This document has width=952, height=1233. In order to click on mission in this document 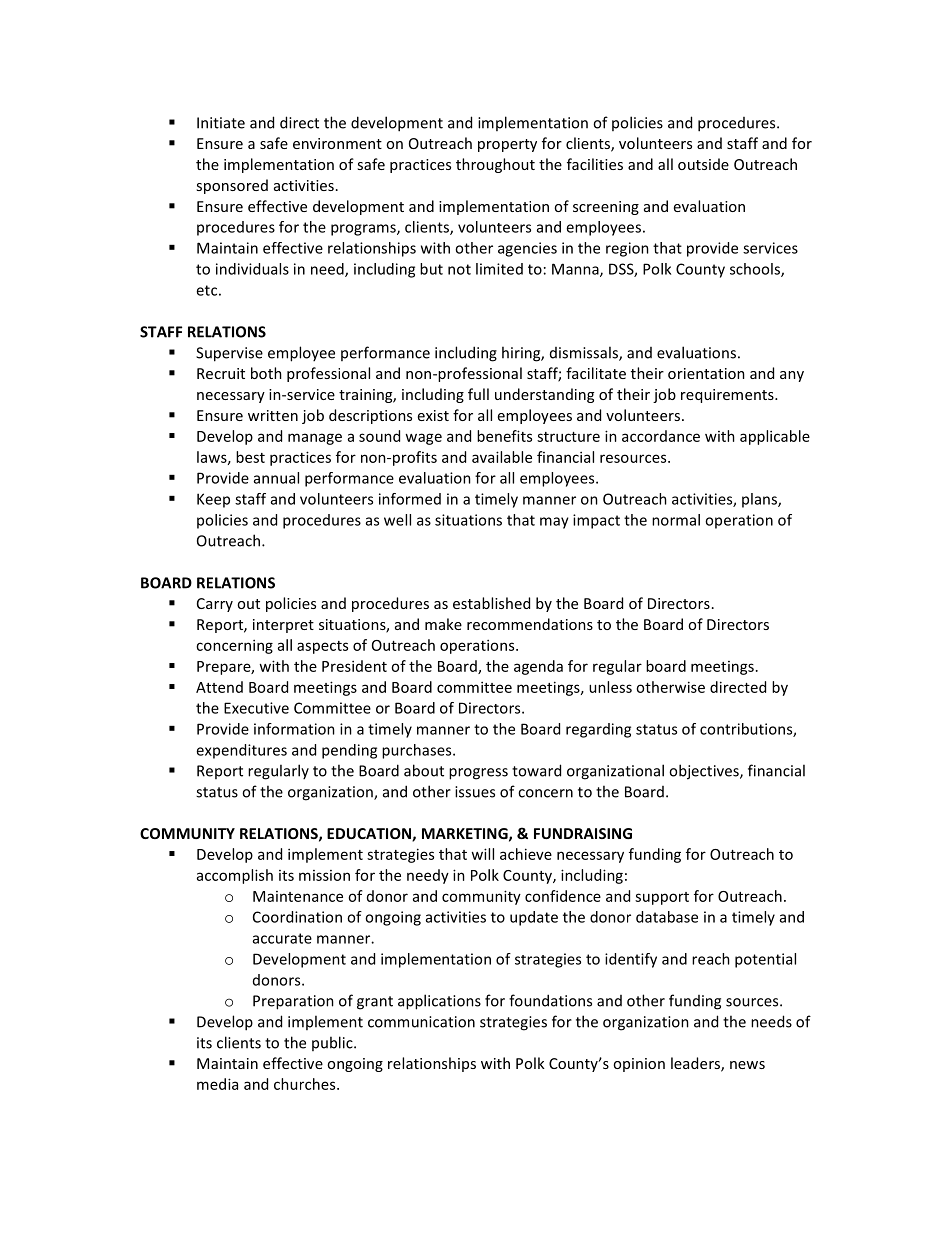, I will do `click(324, 875)`.
